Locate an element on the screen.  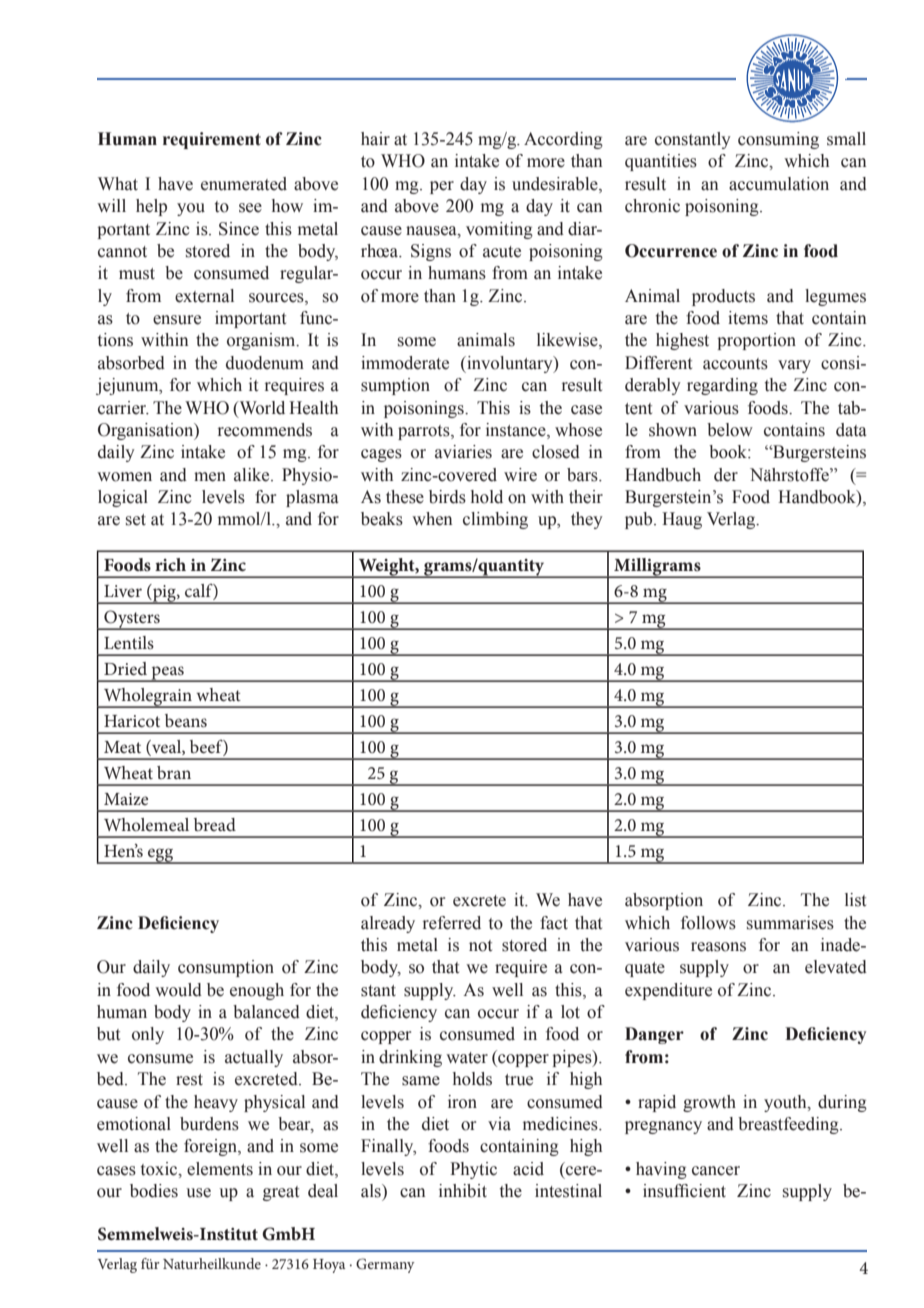
enumerated is located at coordinates (244, 184).
